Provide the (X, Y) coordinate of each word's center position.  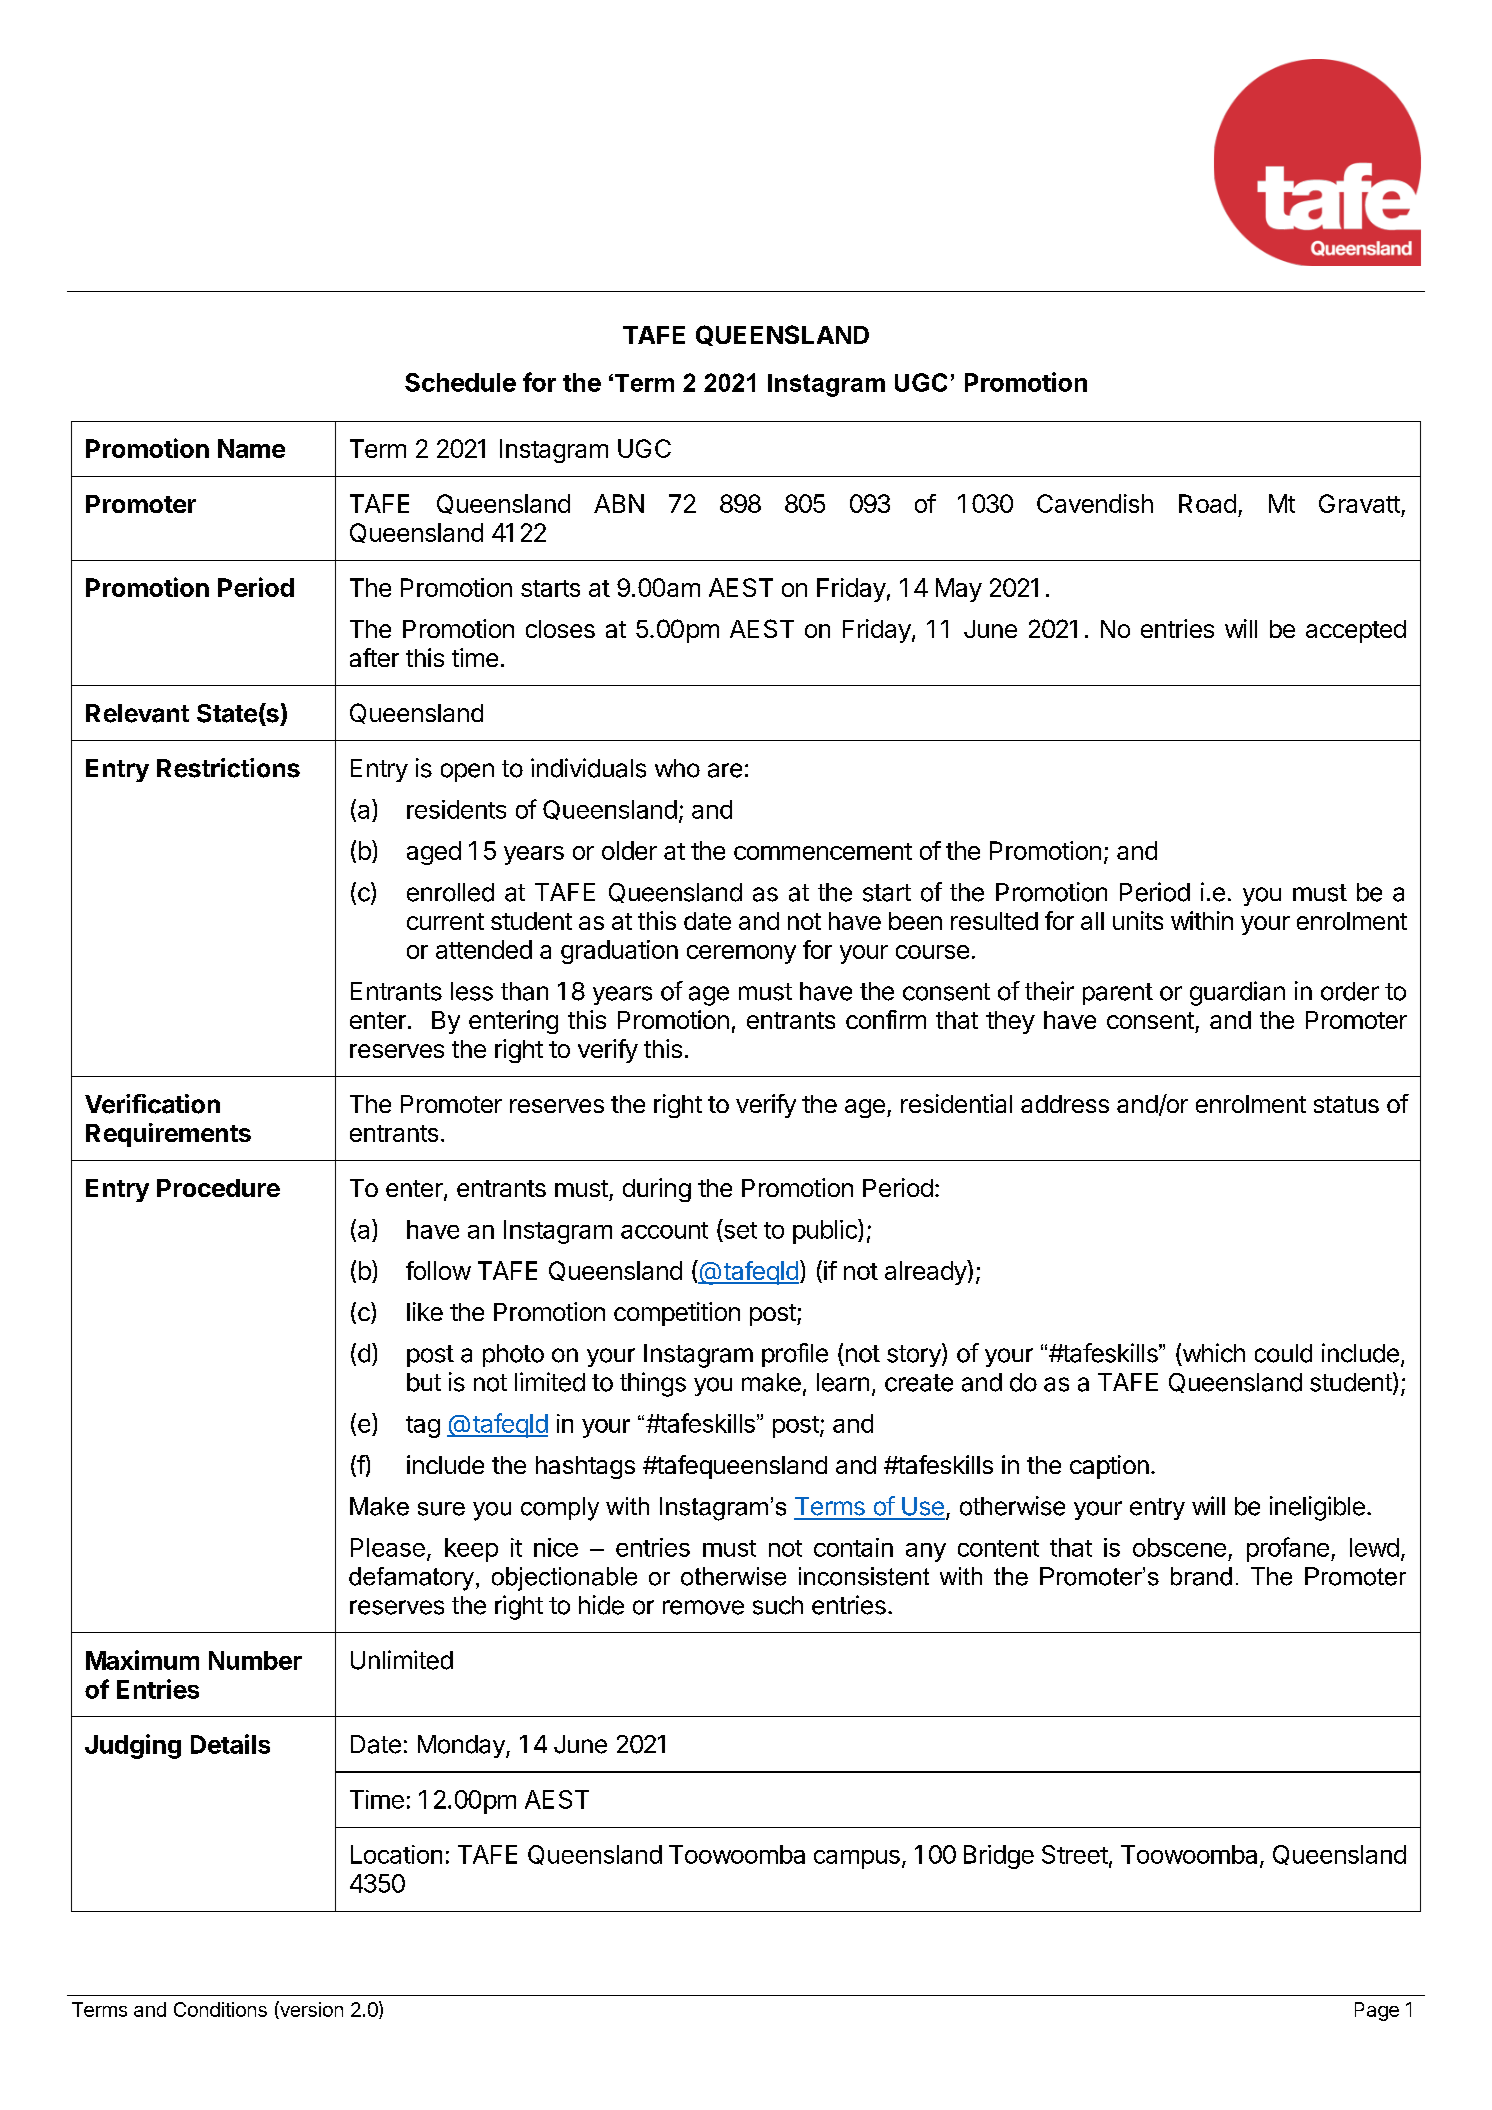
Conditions (220, 2009)
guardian (1237, 993)
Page (1377, 2011)
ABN (619, 503)
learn (843, 1382)
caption (1109, 1467)
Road (1207, 503)
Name (251, 448)
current (445, 921)
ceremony (741, 954)
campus (857, 1859)
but (424, 1382)
